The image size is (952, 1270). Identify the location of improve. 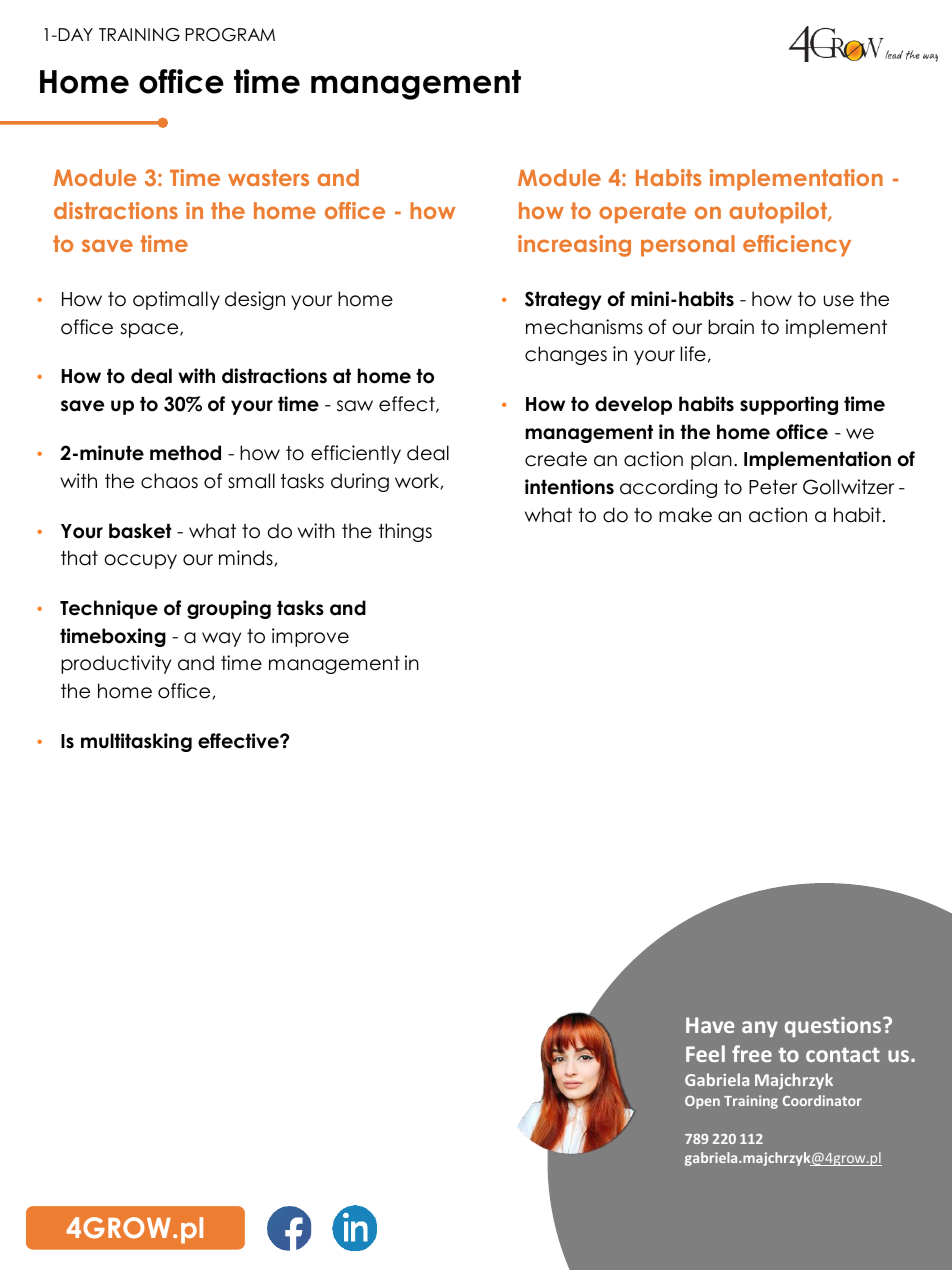
(310, 637).
